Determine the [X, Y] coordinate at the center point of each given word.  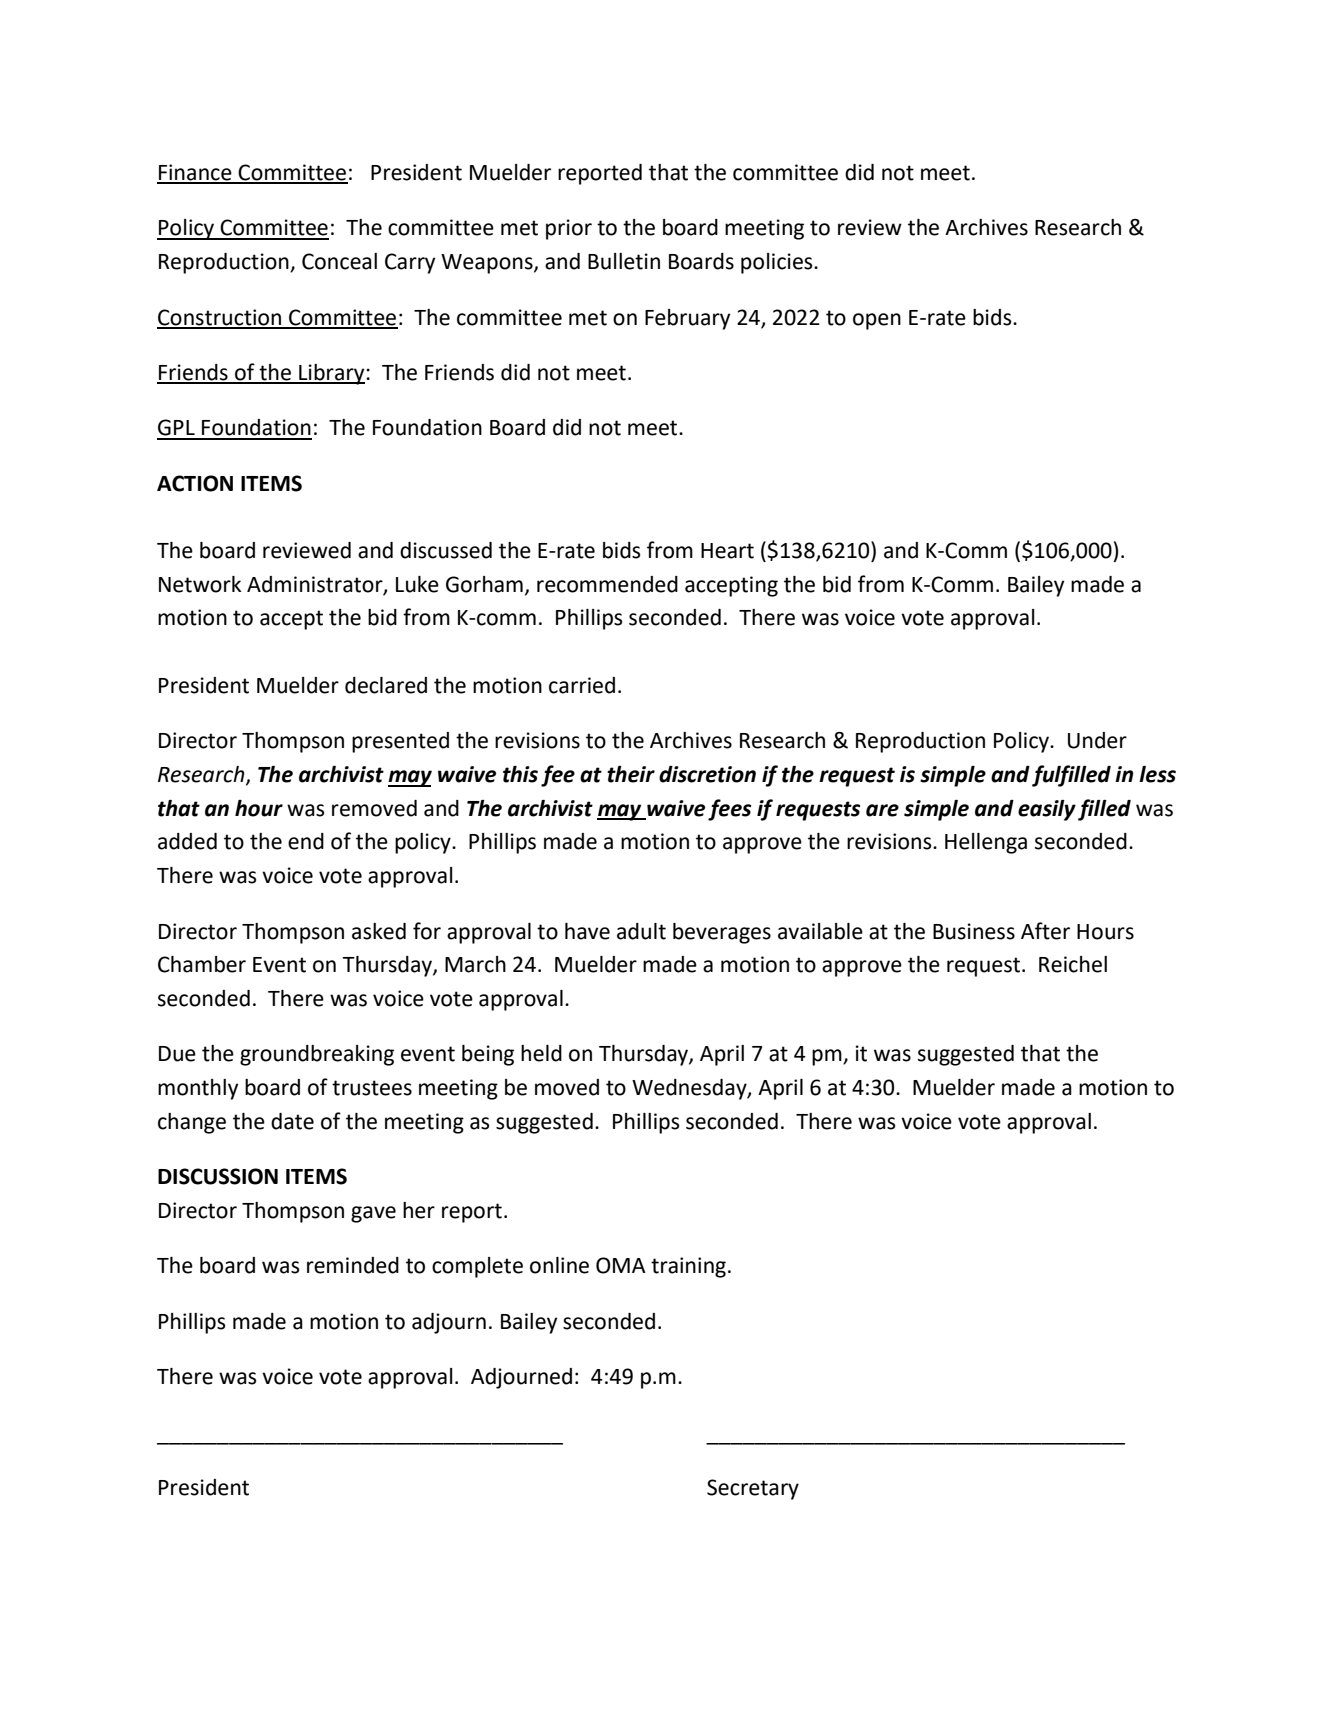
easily [1047, 810]
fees [730, 810]
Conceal [339, 261]
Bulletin [624, 261]
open [877, 321]
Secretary [753, 1489]
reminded [353, 1265]
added [187, 841]
